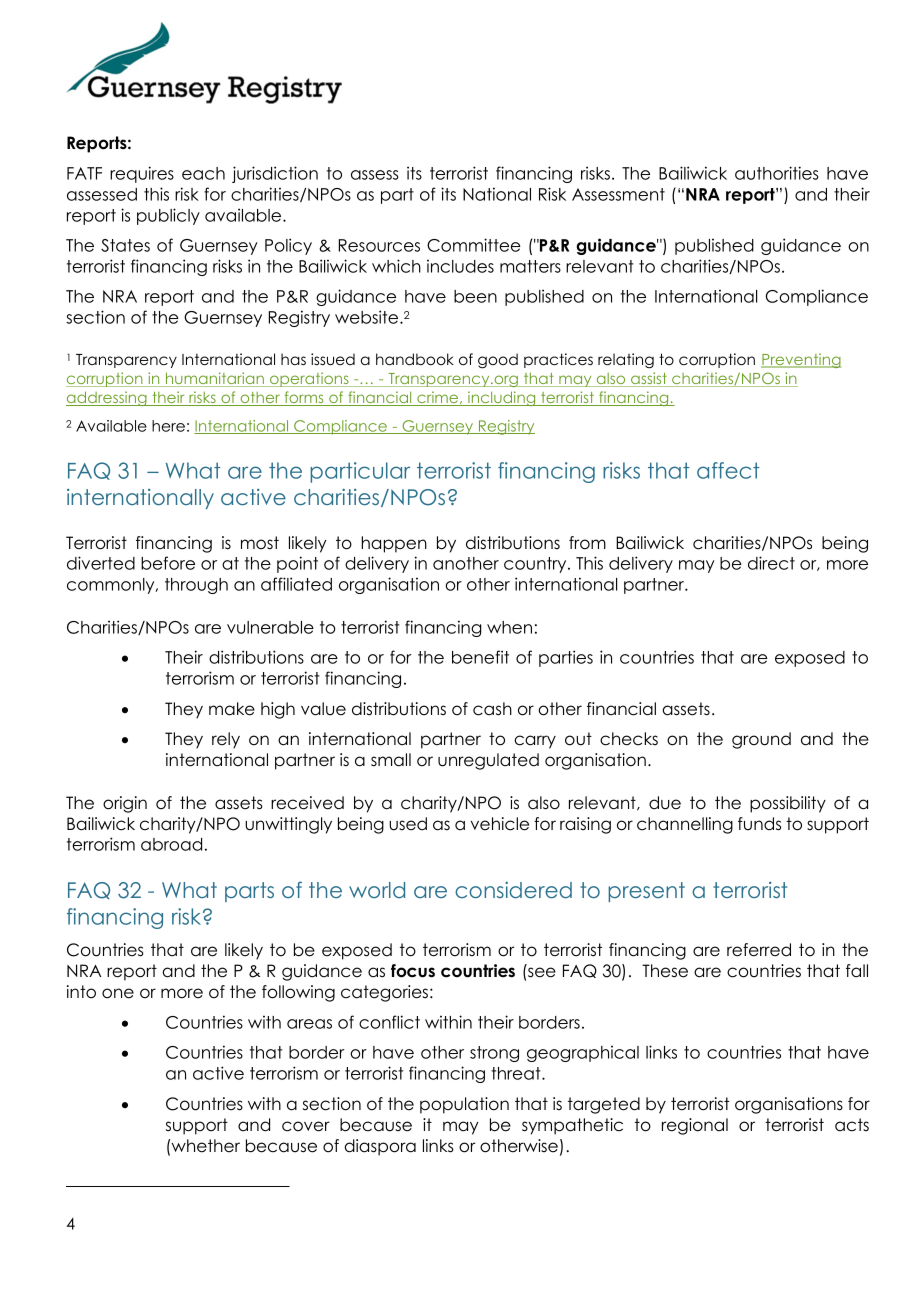 The width and height of the screenshot is (924, 1308). What do you see at coordinates (480, 657) in the screenshot?
I see `benefit` at bounding box center [480, 657].
